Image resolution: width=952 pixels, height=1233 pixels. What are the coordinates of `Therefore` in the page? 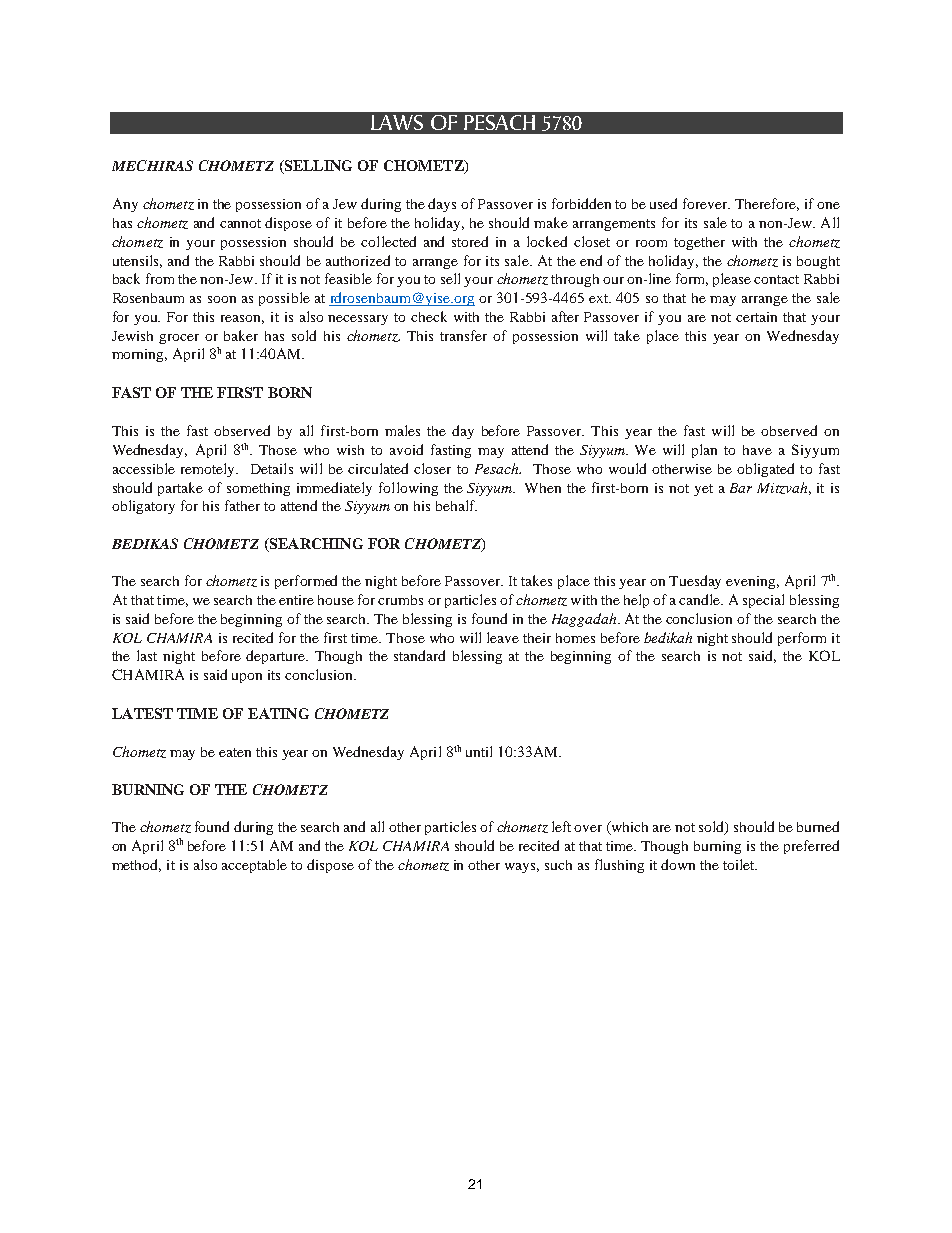 It's located at (767, 204).
